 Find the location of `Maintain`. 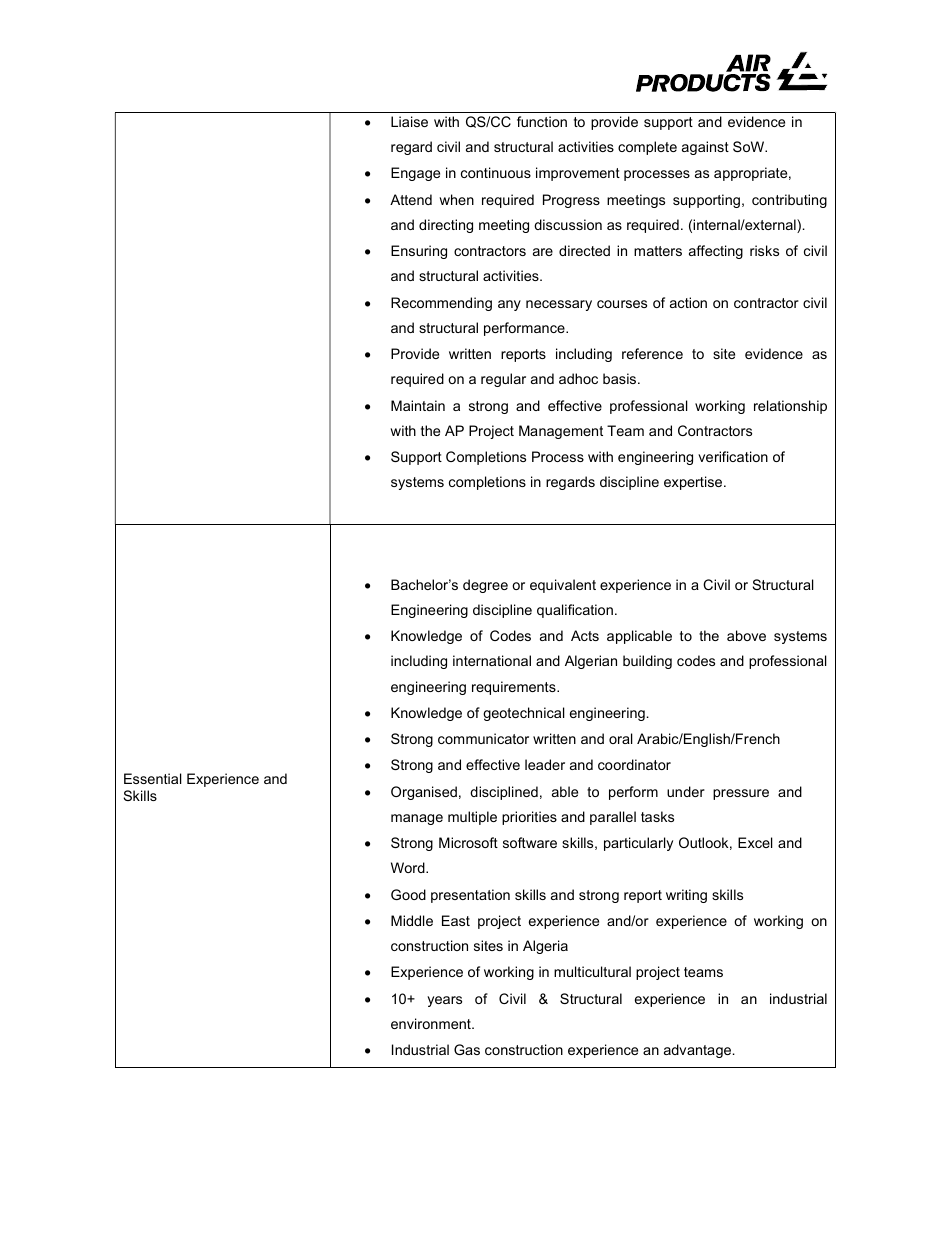

Maintain is located at coordinates (418, 405).
